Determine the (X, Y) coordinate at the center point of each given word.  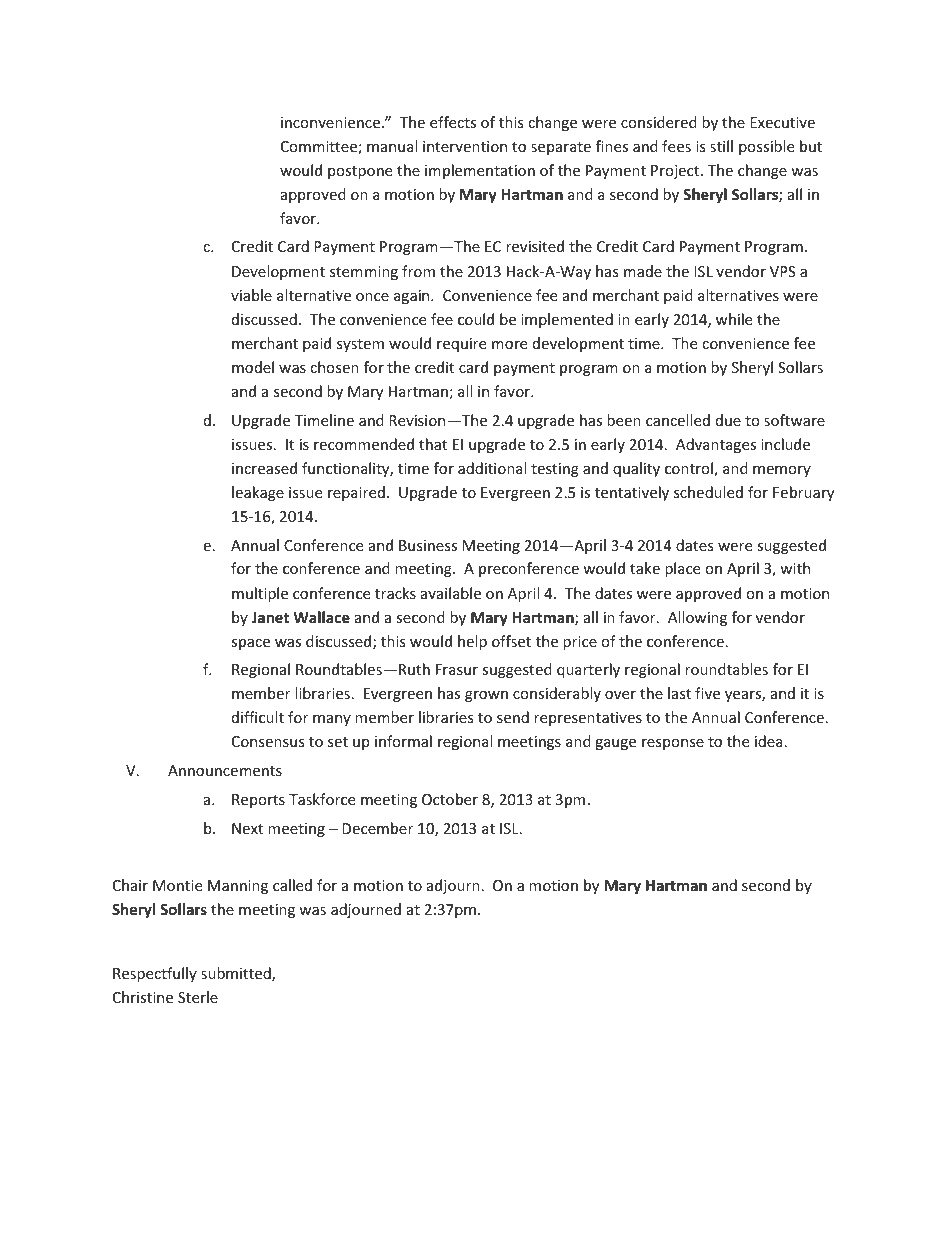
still (721, 146)
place (682, 569)
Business (428, 545)
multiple (260, 594)
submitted (237, 974)
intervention (465, 146)
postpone (360, 172)
